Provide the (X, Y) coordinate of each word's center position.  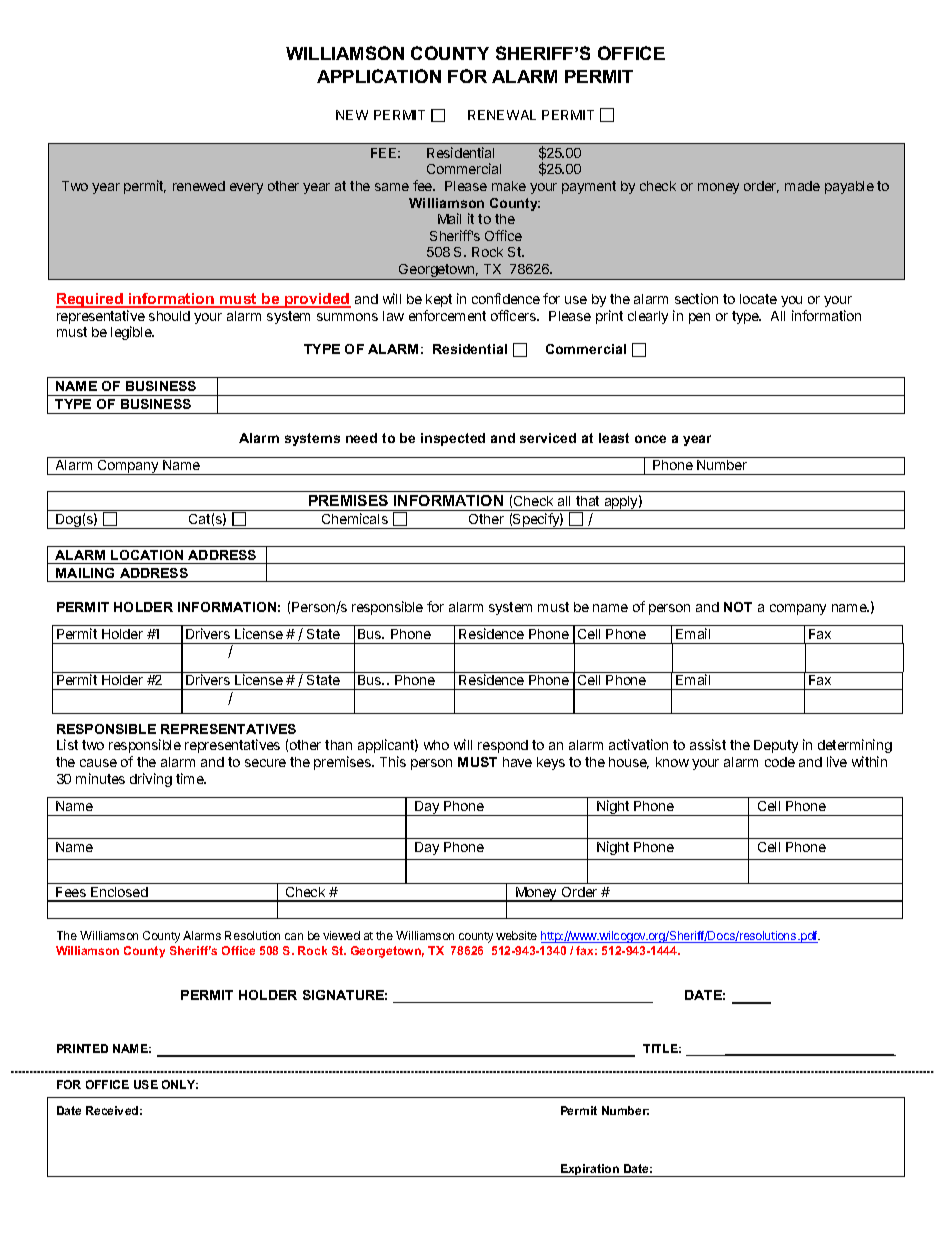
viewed (341, 935)
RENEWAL (502, 115)
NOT (738, 607)
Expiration (589, 1170)
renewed (199, 186)
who (436, 745)
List (67, 744)
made (802, 186)
